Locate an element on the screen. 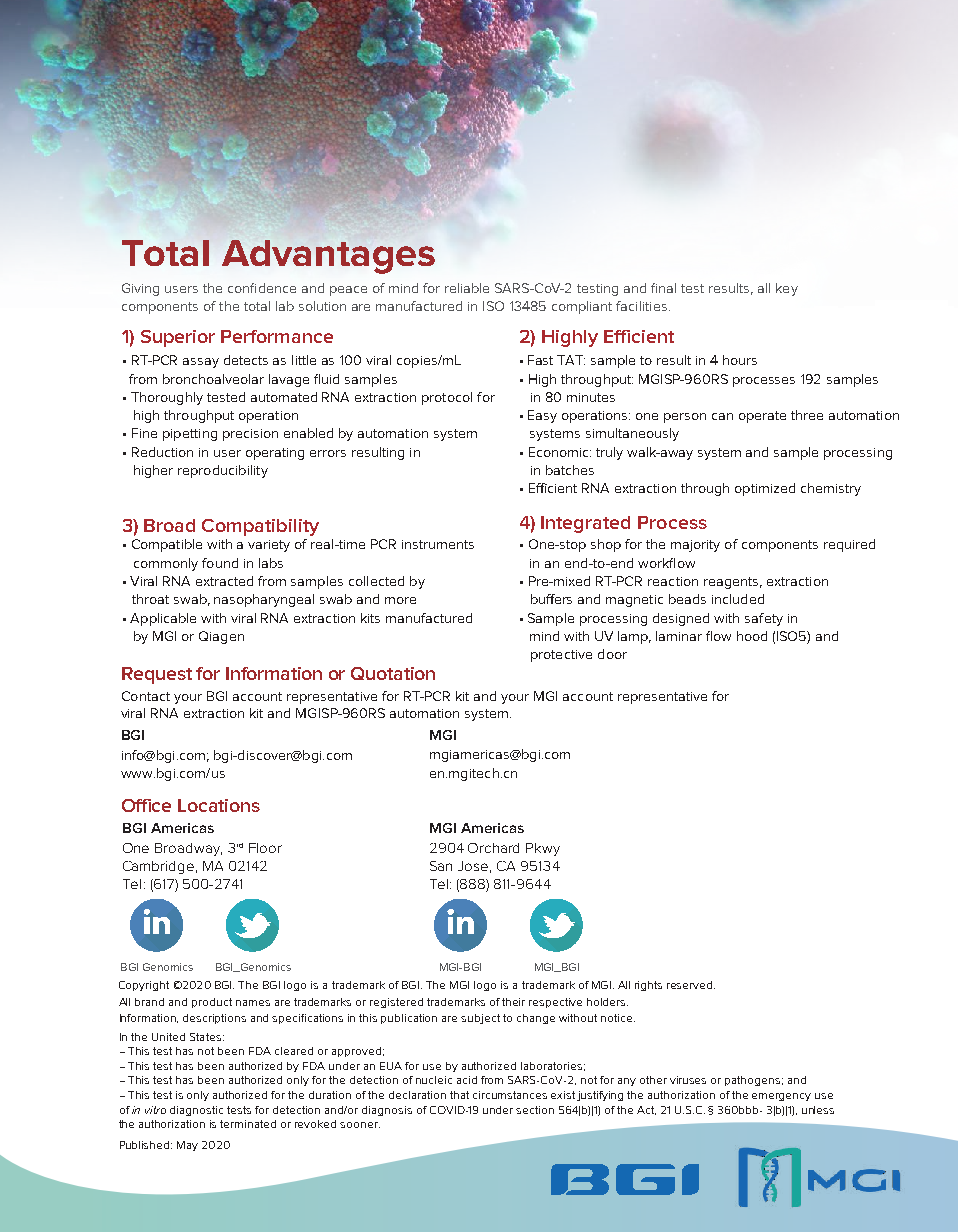  found is located at coordinates (220, 563).
